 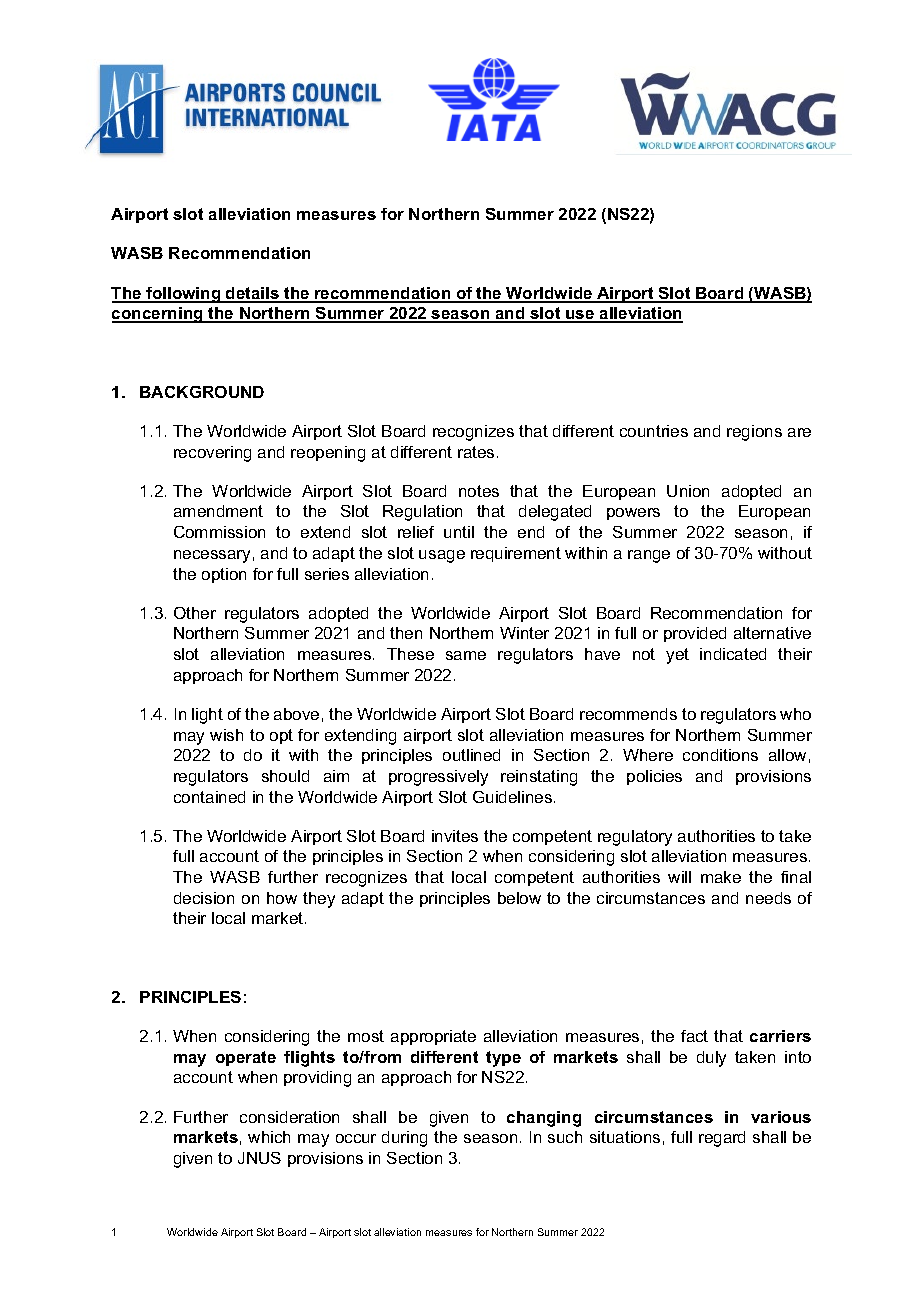 What do you see at coordinates (720, 755) in the screenshot?
I see `conditions` at bounding box center [720, 755].
